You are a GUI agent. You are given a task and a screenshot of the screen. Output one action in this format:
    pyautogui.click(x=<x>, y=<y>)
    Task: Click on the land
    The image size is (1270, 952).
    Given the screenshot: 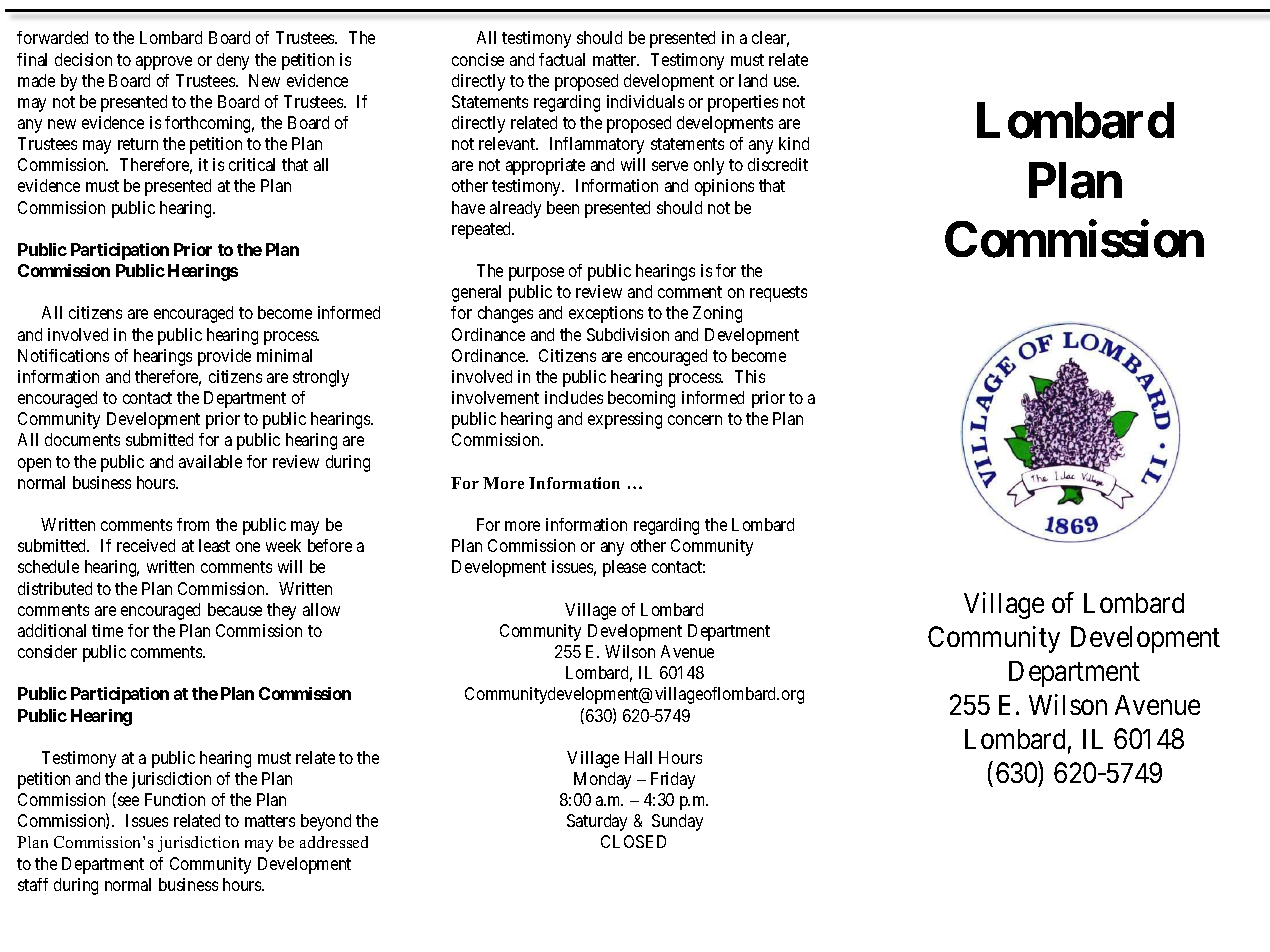 What is the action you would take?
    pyautogui.click(x=753, y=80)
